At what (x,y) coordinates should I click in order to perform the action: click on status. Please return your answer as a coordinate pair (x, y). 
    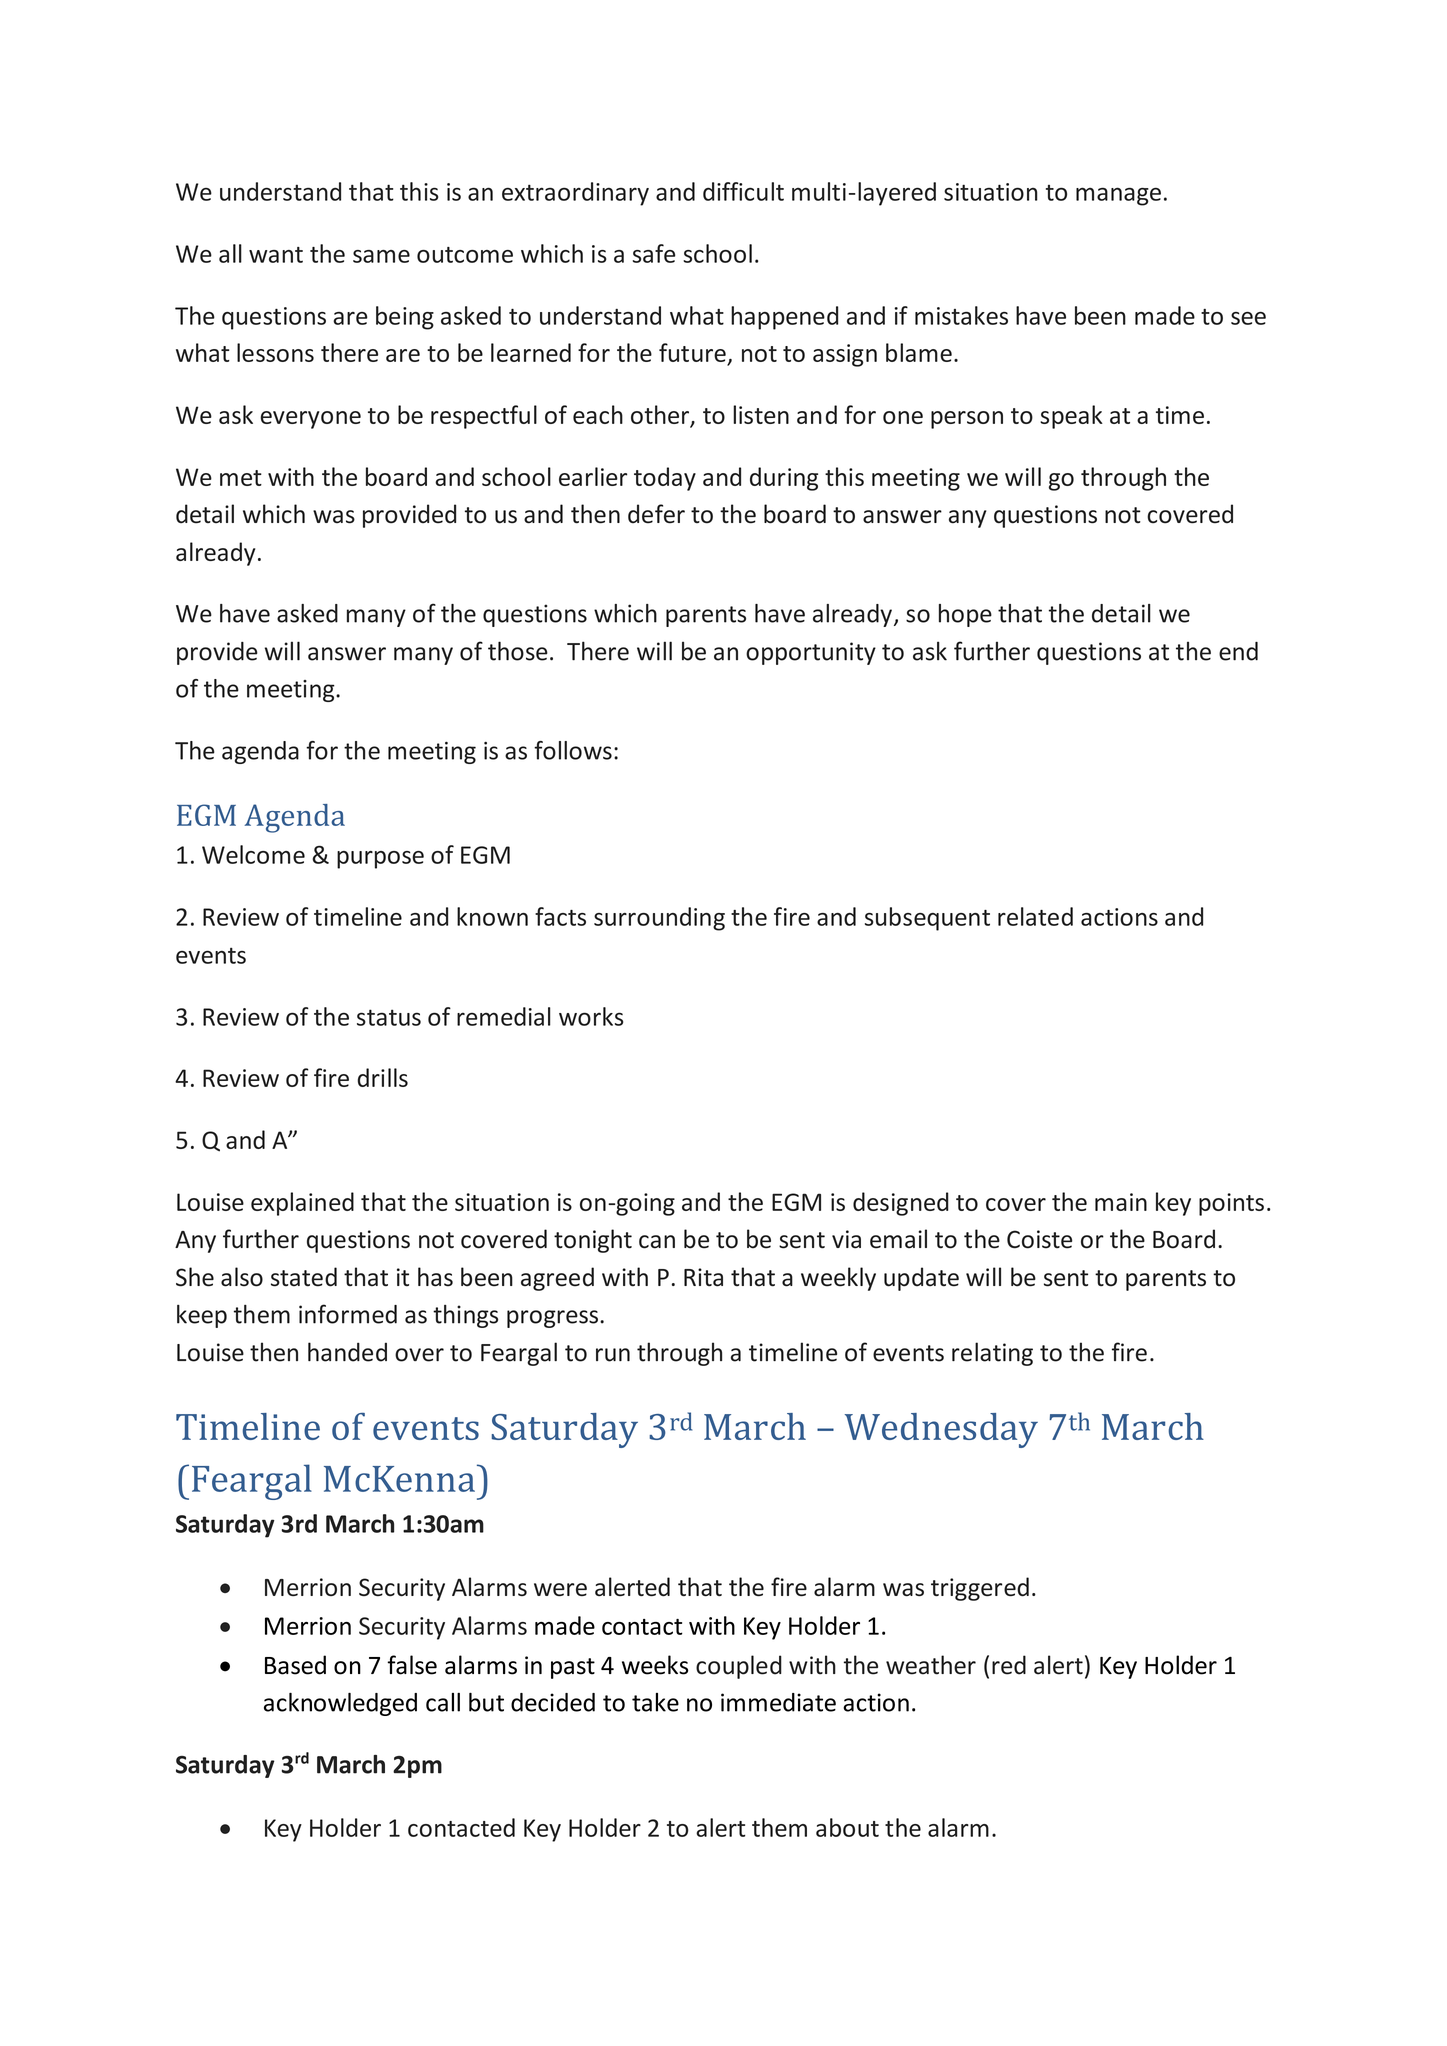
    Looking at the image, I should click on (389, 1017).
